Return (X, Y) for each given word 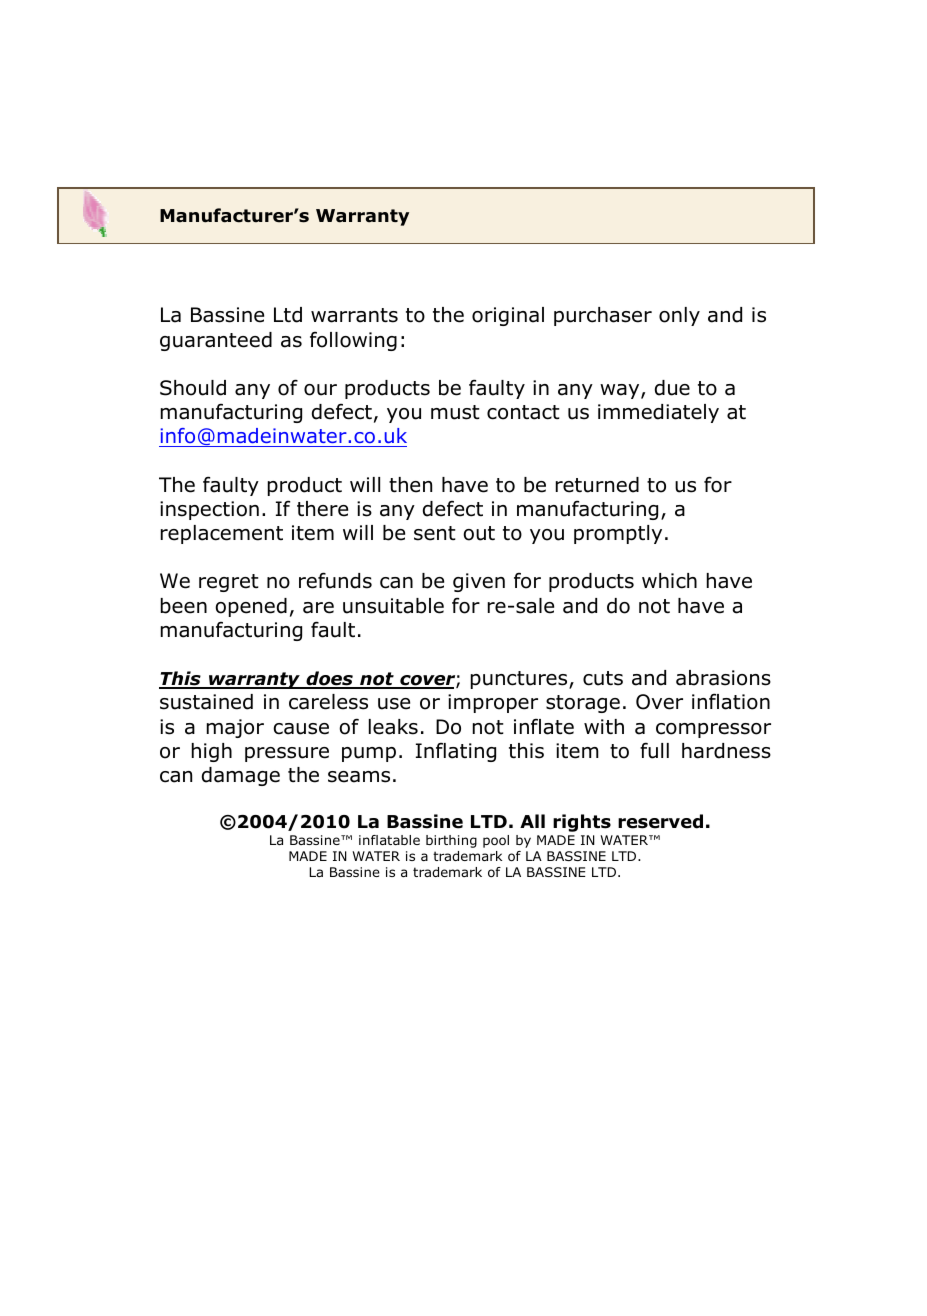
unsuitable (393, 606)
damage (241, 776)
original (508, 316)
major (235, 728)
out (479, 533)
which (669, 581)
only (679, 316)
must (455, 412)
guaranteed (216, 341)
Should (193, 388)
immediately (658, 413)
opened (251, 607)
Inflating (456, 752)
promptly (618, 534)
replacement (222, 534)
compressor (713, 730)
